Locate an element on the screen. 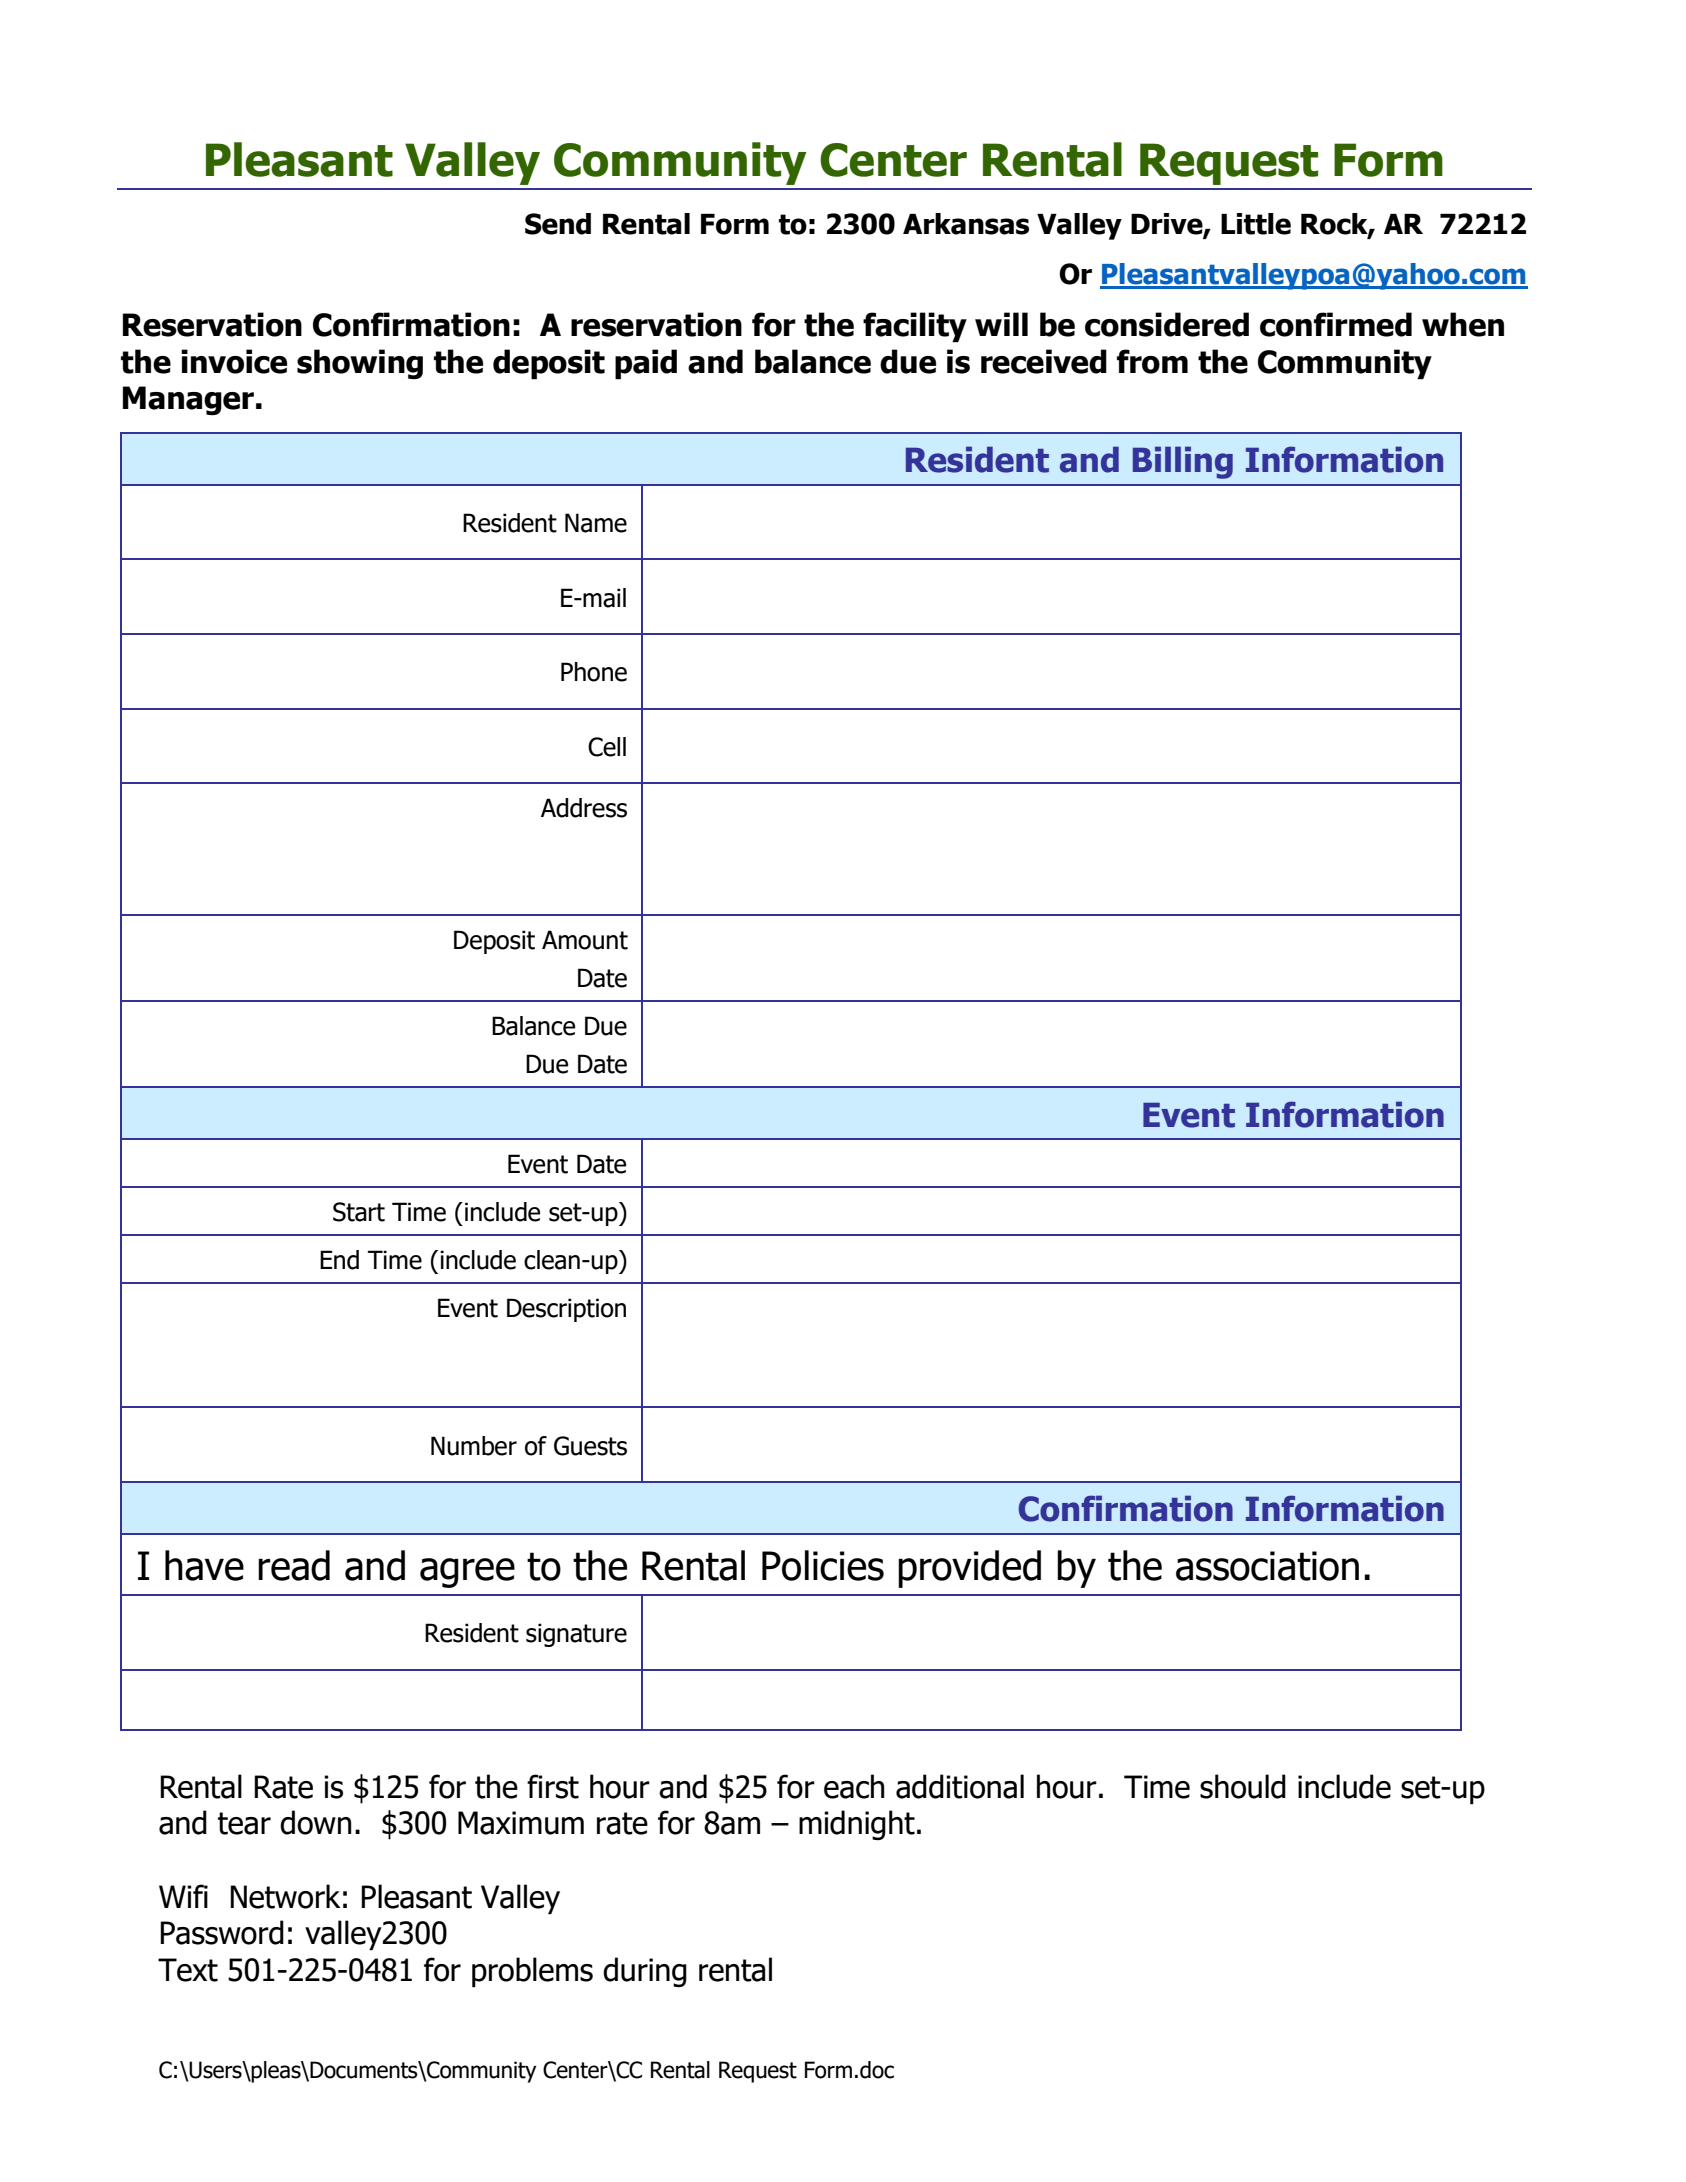 This screenshot has height=2182, width=1686. facility is located at coordinates (915, 327).
